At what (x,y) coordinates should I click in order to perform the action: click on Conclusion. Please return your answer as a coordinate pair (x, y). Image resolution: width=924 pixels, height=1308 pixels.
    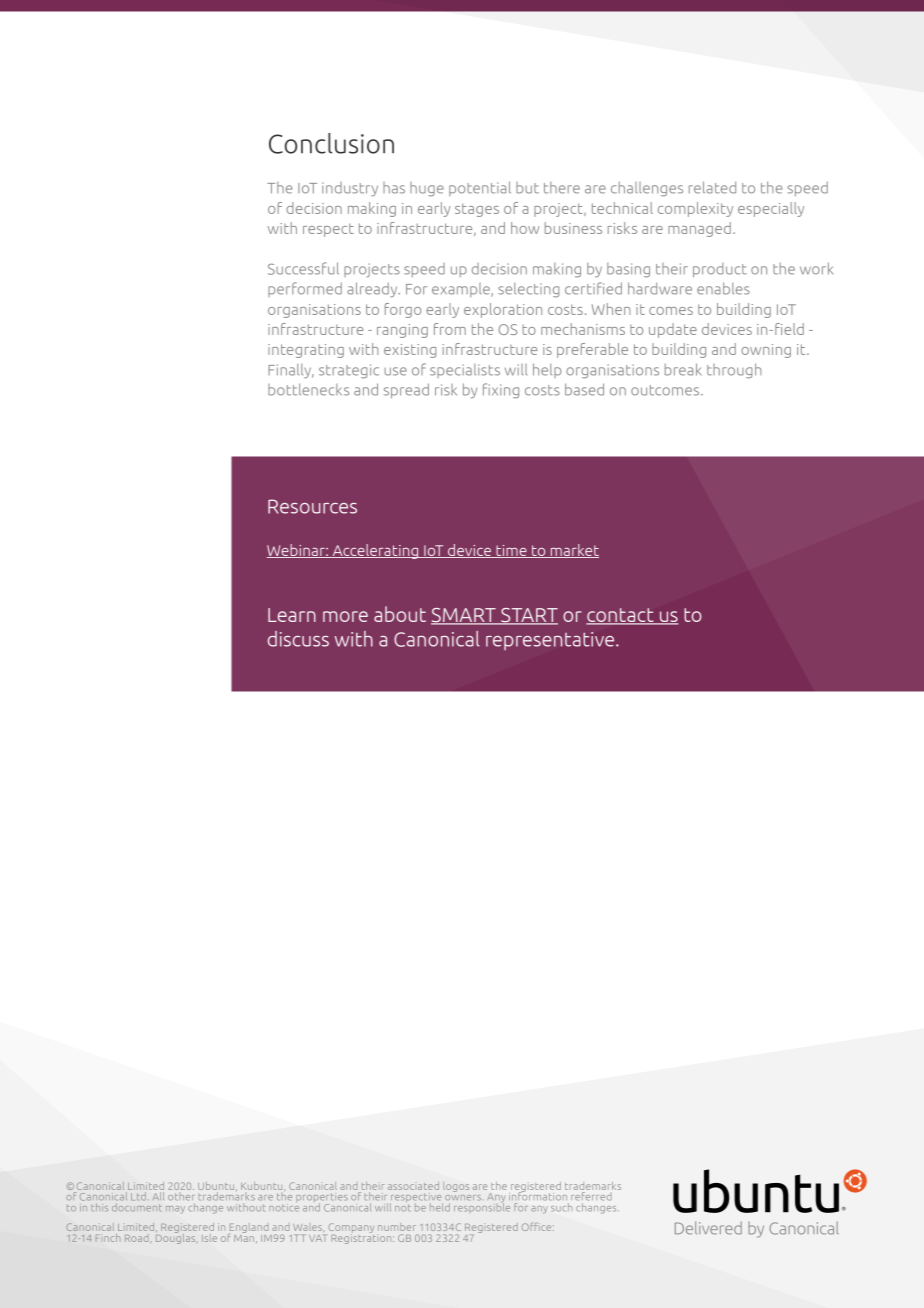
    Looking at the image, I should click on (331, 143).
